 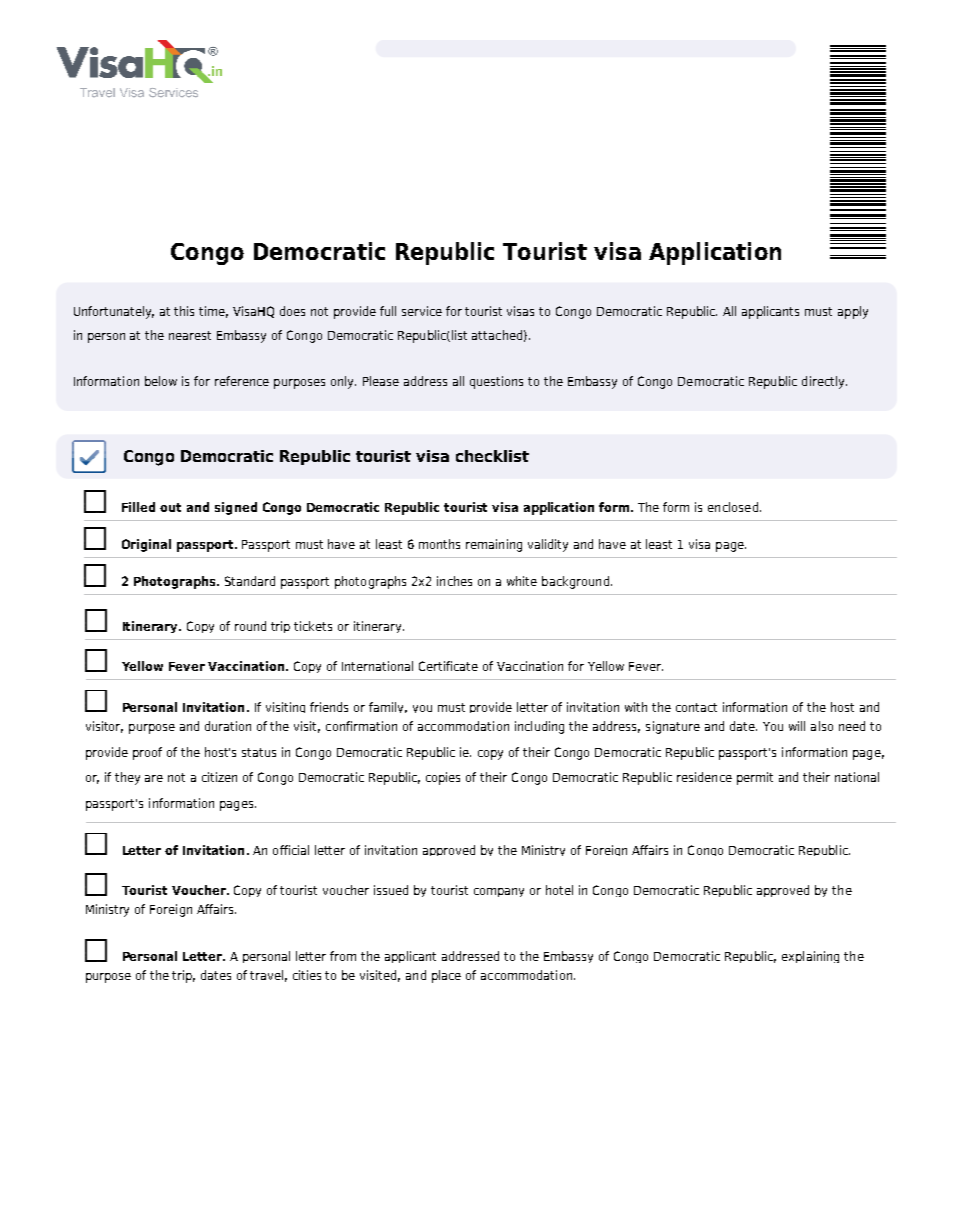 What do you see at coordinates (146, 545) in the image?
I see `Original` at bounding box center [146, 545].
